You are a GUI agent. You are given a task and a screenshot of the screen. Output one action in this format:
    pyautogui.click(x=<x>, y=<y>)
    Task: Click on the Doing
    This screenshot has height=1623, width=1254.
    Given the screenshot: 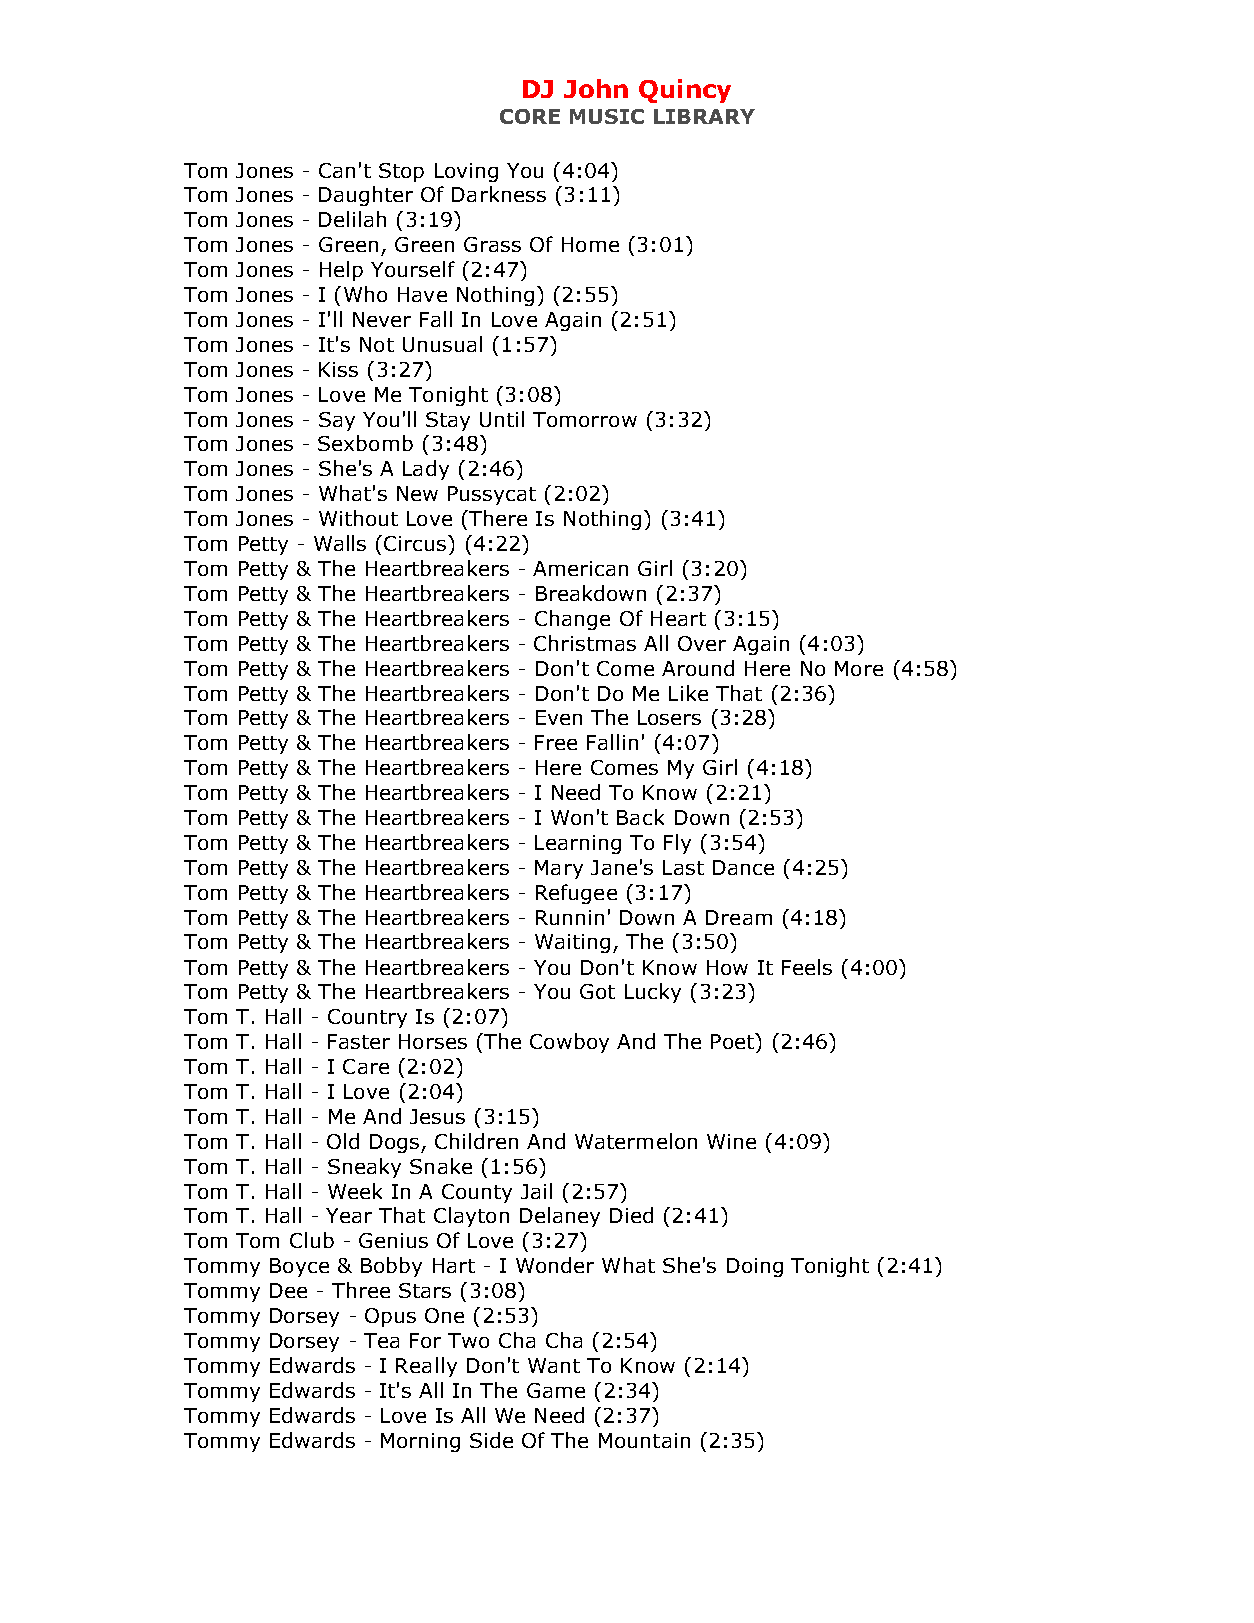 What is the action you would take?
    pyautogui.click(x=755, y=1267)
